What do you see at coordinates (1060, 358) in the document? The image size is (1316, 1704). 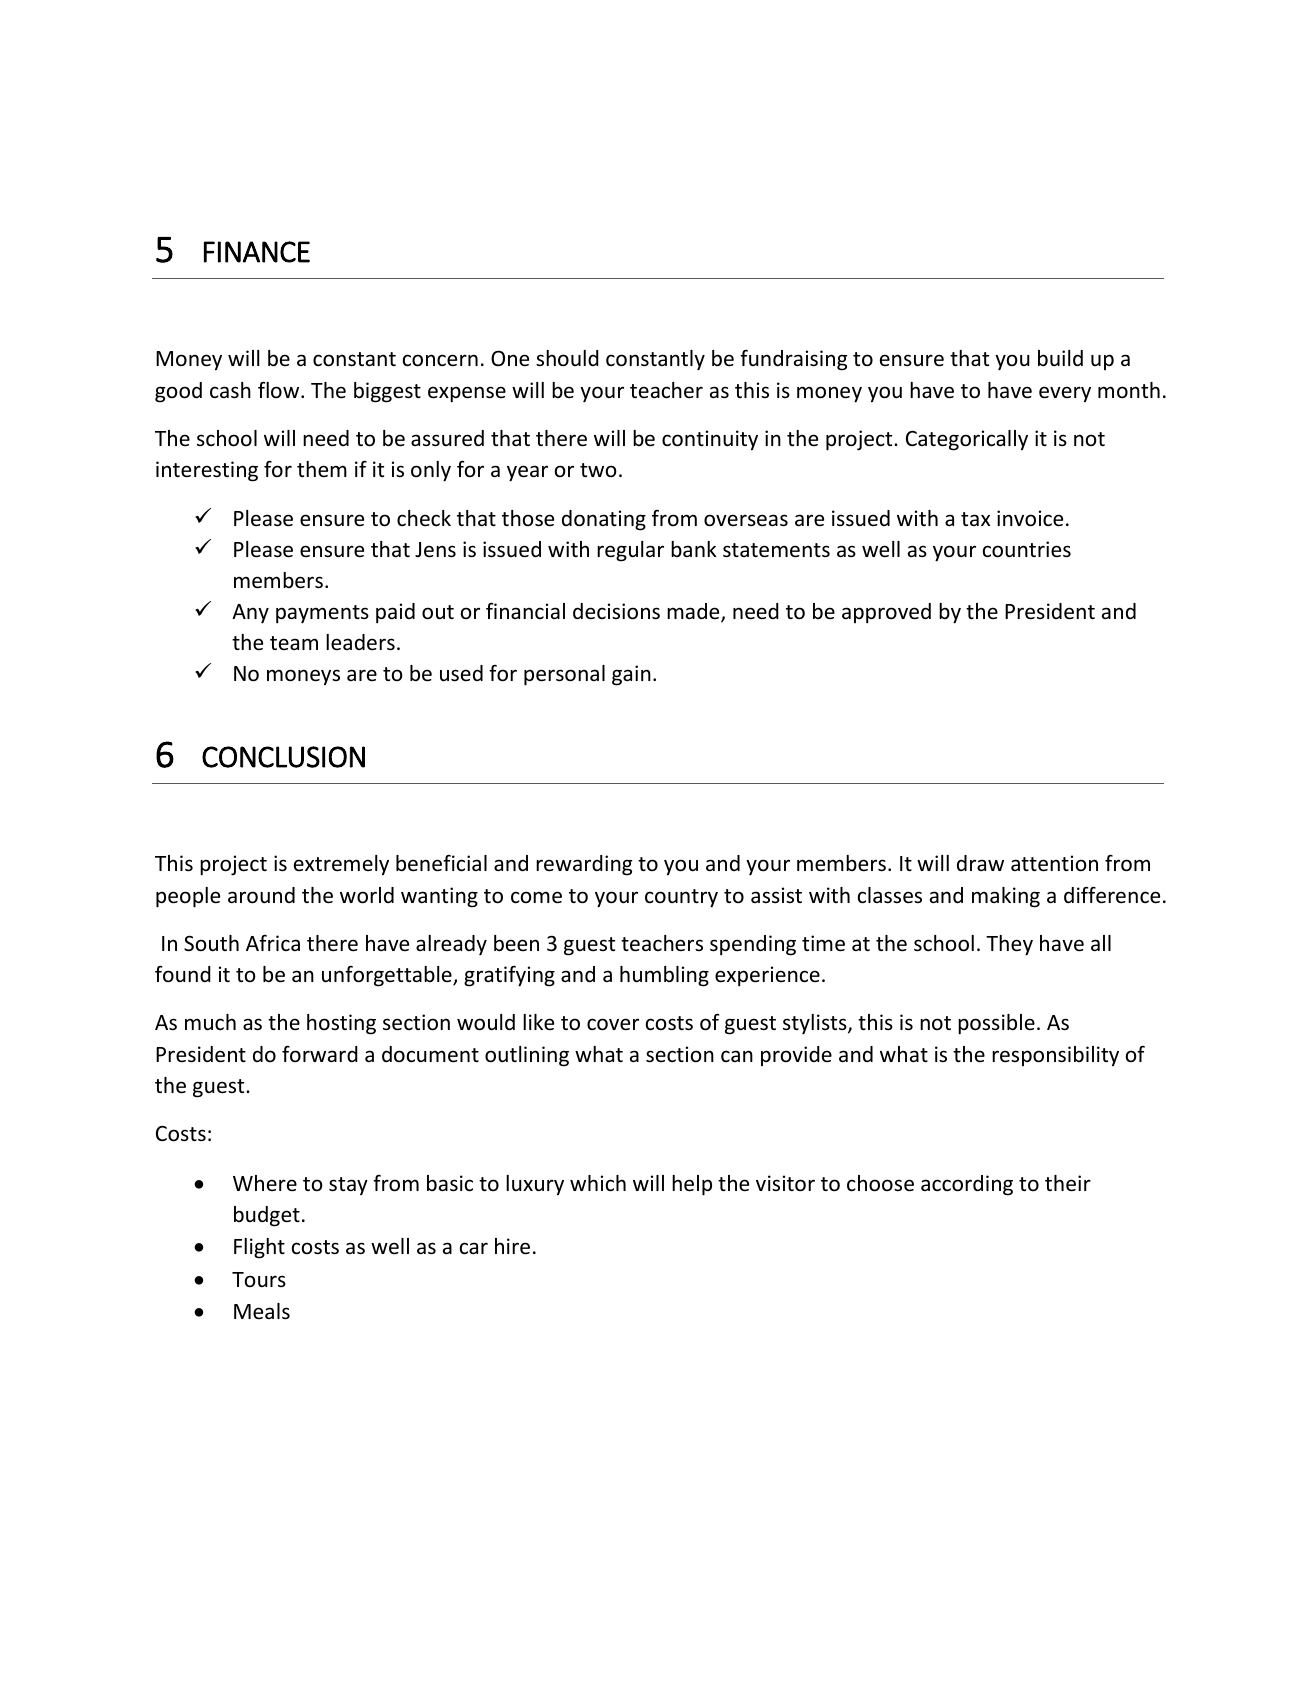 I see `build` at bounding box center [1060, 358].
